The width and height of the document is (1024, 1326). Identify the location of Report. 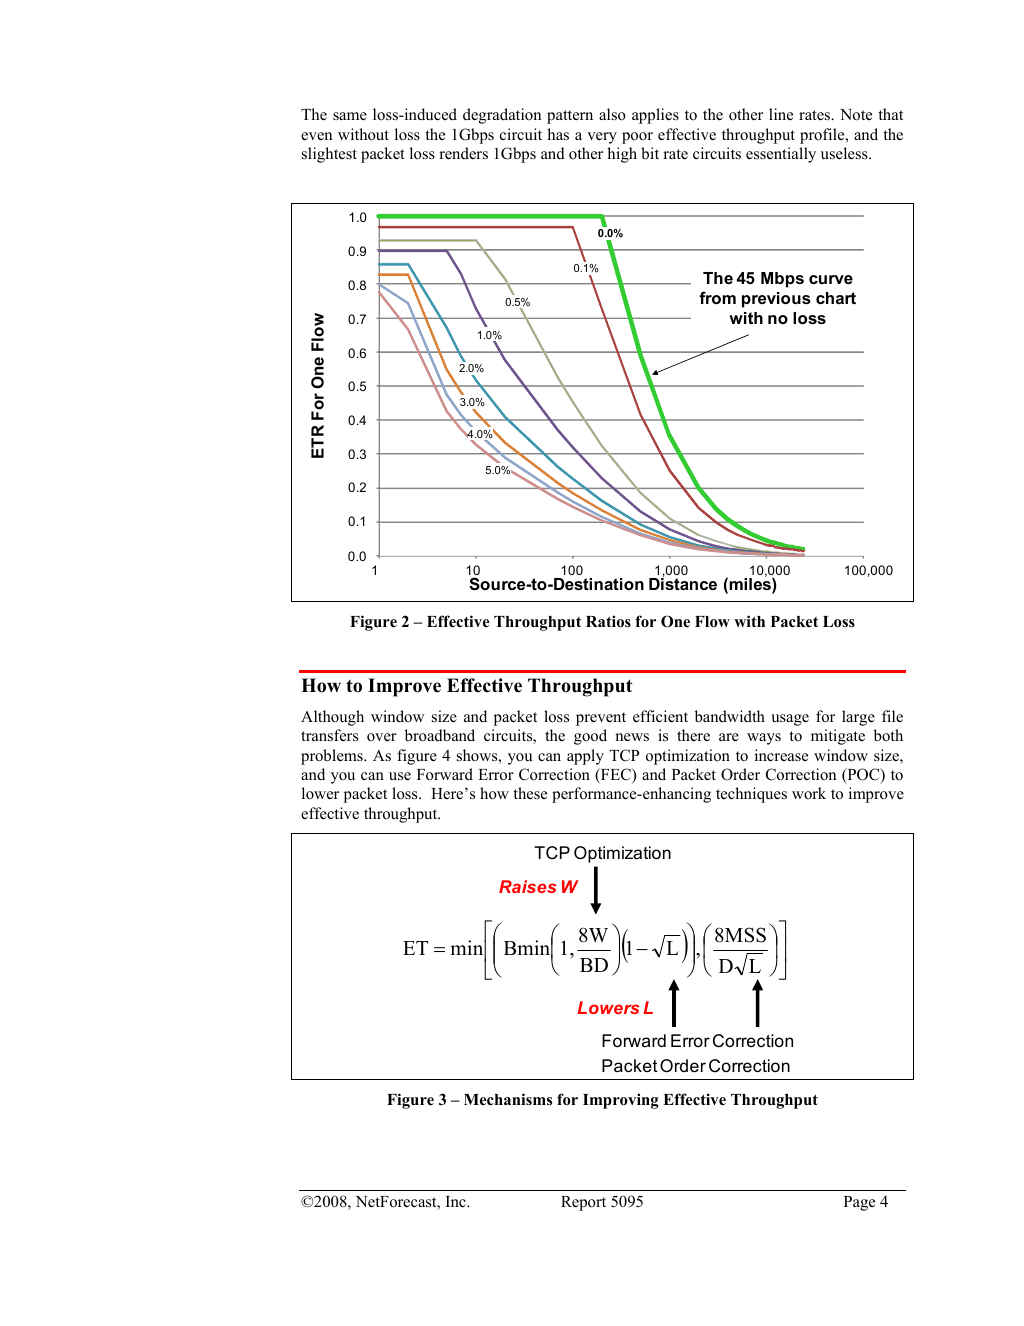
(583, 1203).
